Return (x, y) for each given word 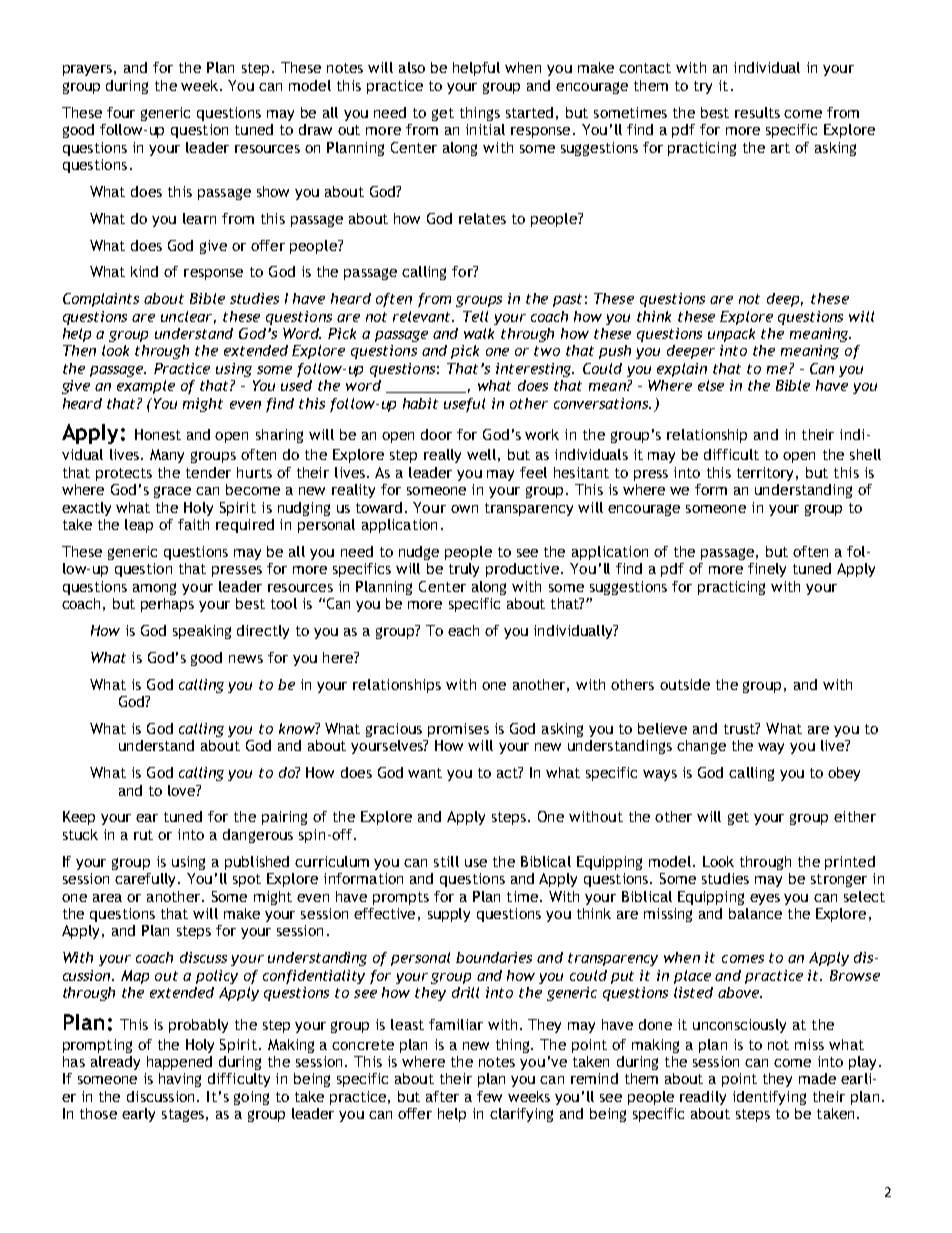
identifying (769, 1098)
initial (485, 129)
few (489, 1096)
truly (464, 570)
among (154, 589)
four (121, 112)
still (446, 861)
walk (479, 333)
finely (767, 570)
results (757, 112)
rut (143, 835)
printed (850, 863)
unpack (731, 335)
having (180, 1080)
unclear (188, 317)
